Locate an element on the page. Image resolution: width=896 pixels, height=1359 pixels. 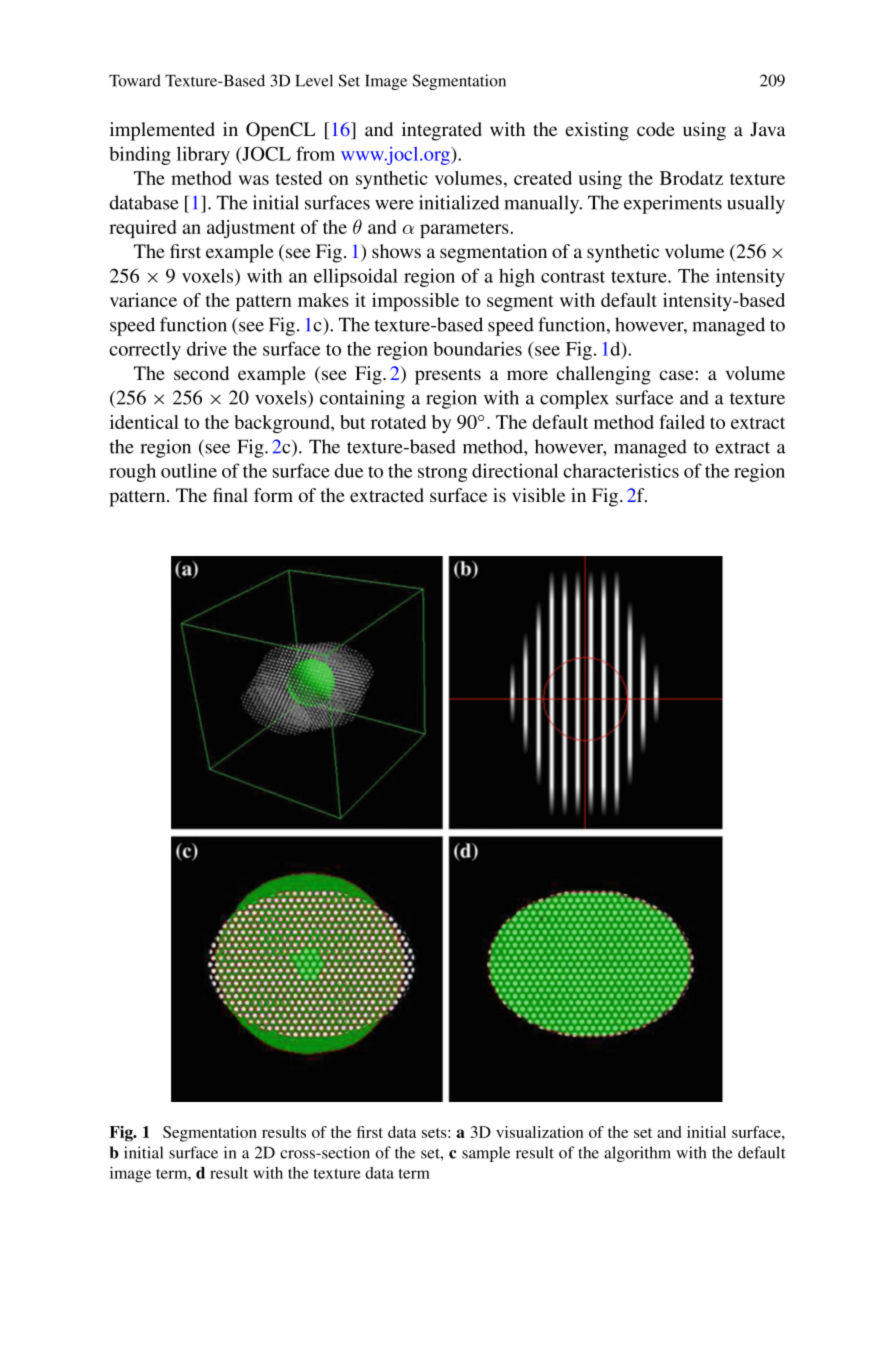
final is located at coordinates (230, 495).
